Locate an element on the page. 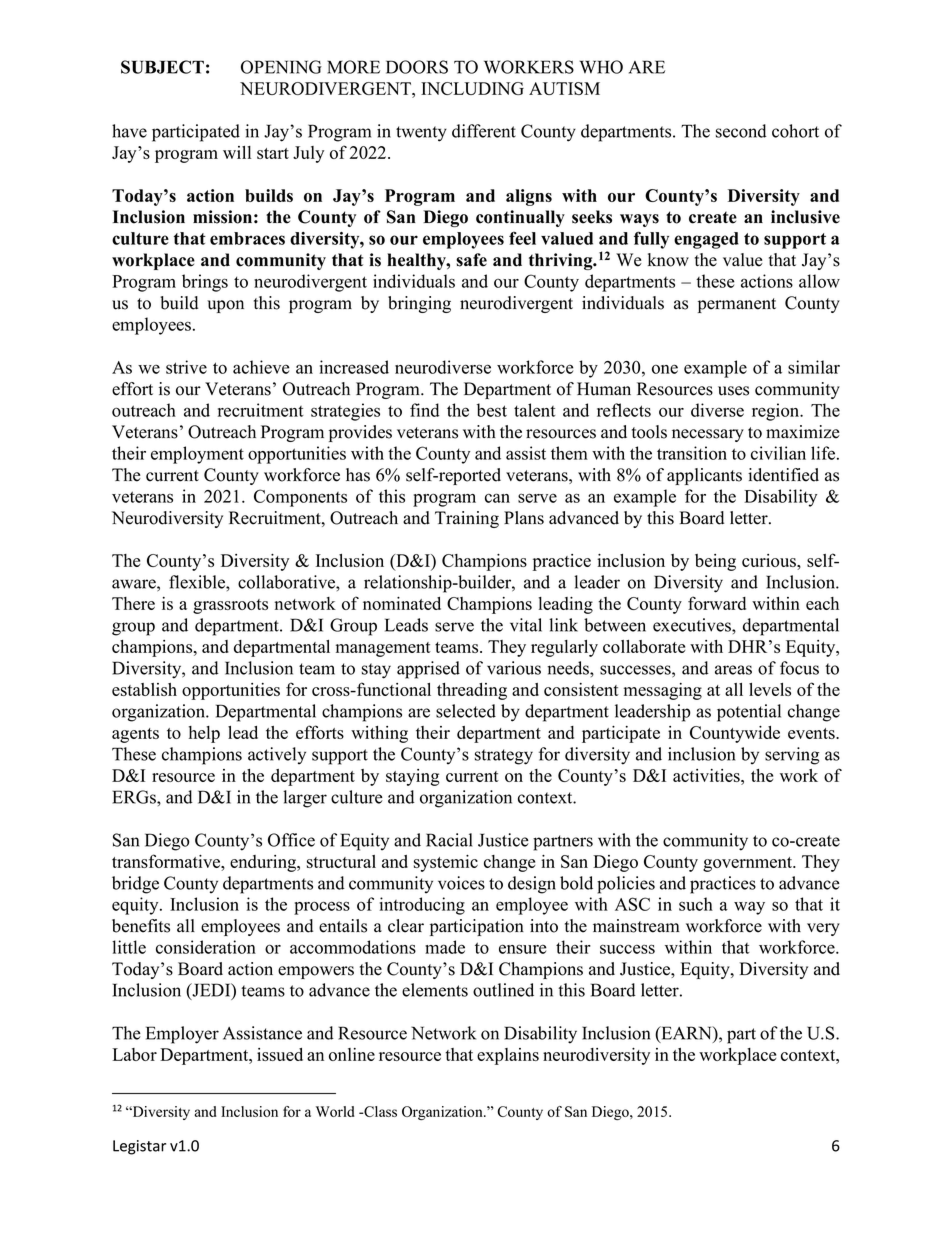 The height and width of the document is (1233, 952). SUBJECT is located at coordinates (162, 67).
